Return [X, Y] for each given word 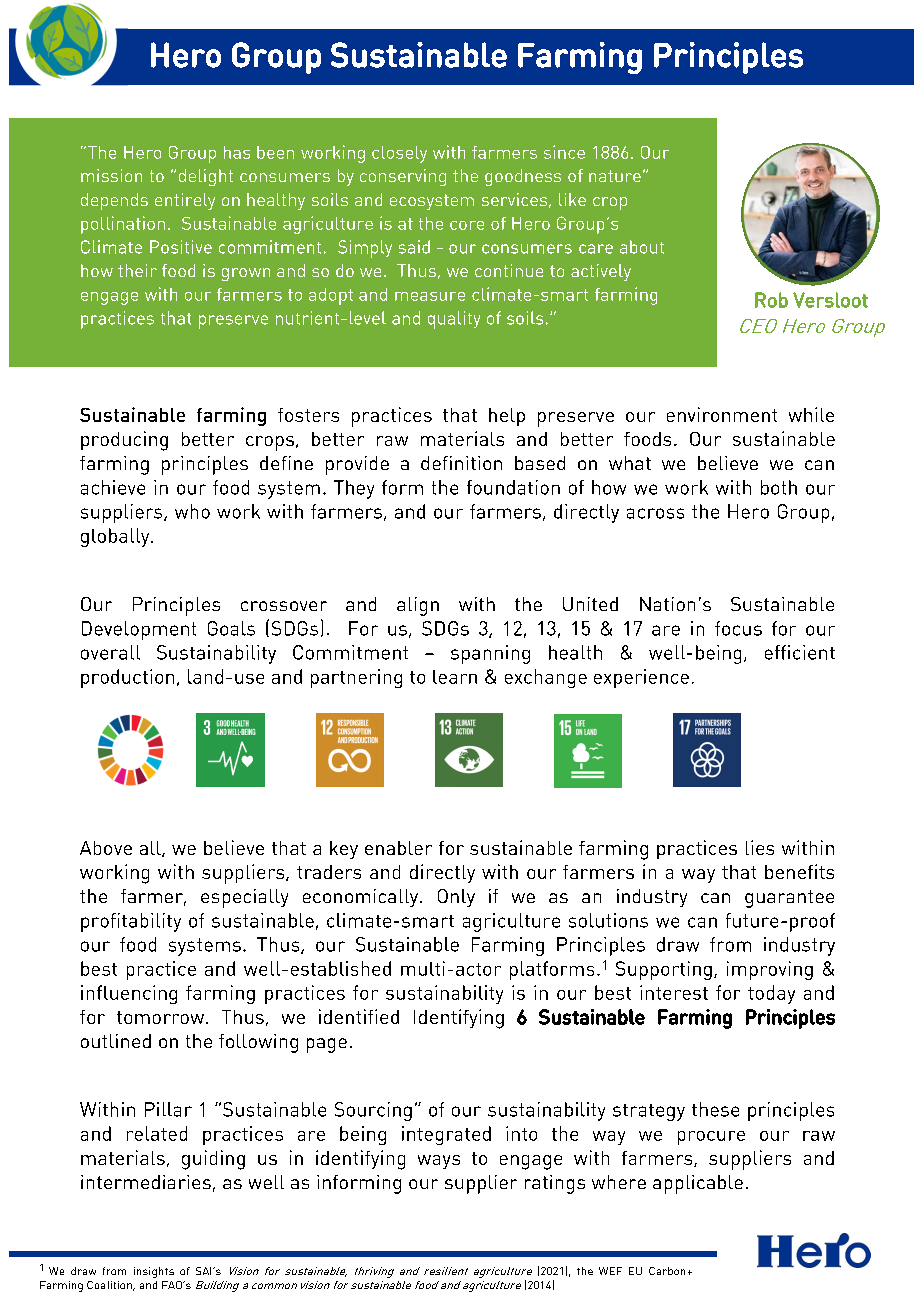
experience [641, 678]
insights [154, 1272]
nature [615, 176]
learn [455, 677]
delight [206, 177]
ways [439, 1162]
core [467, 225]
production [127, 678]
